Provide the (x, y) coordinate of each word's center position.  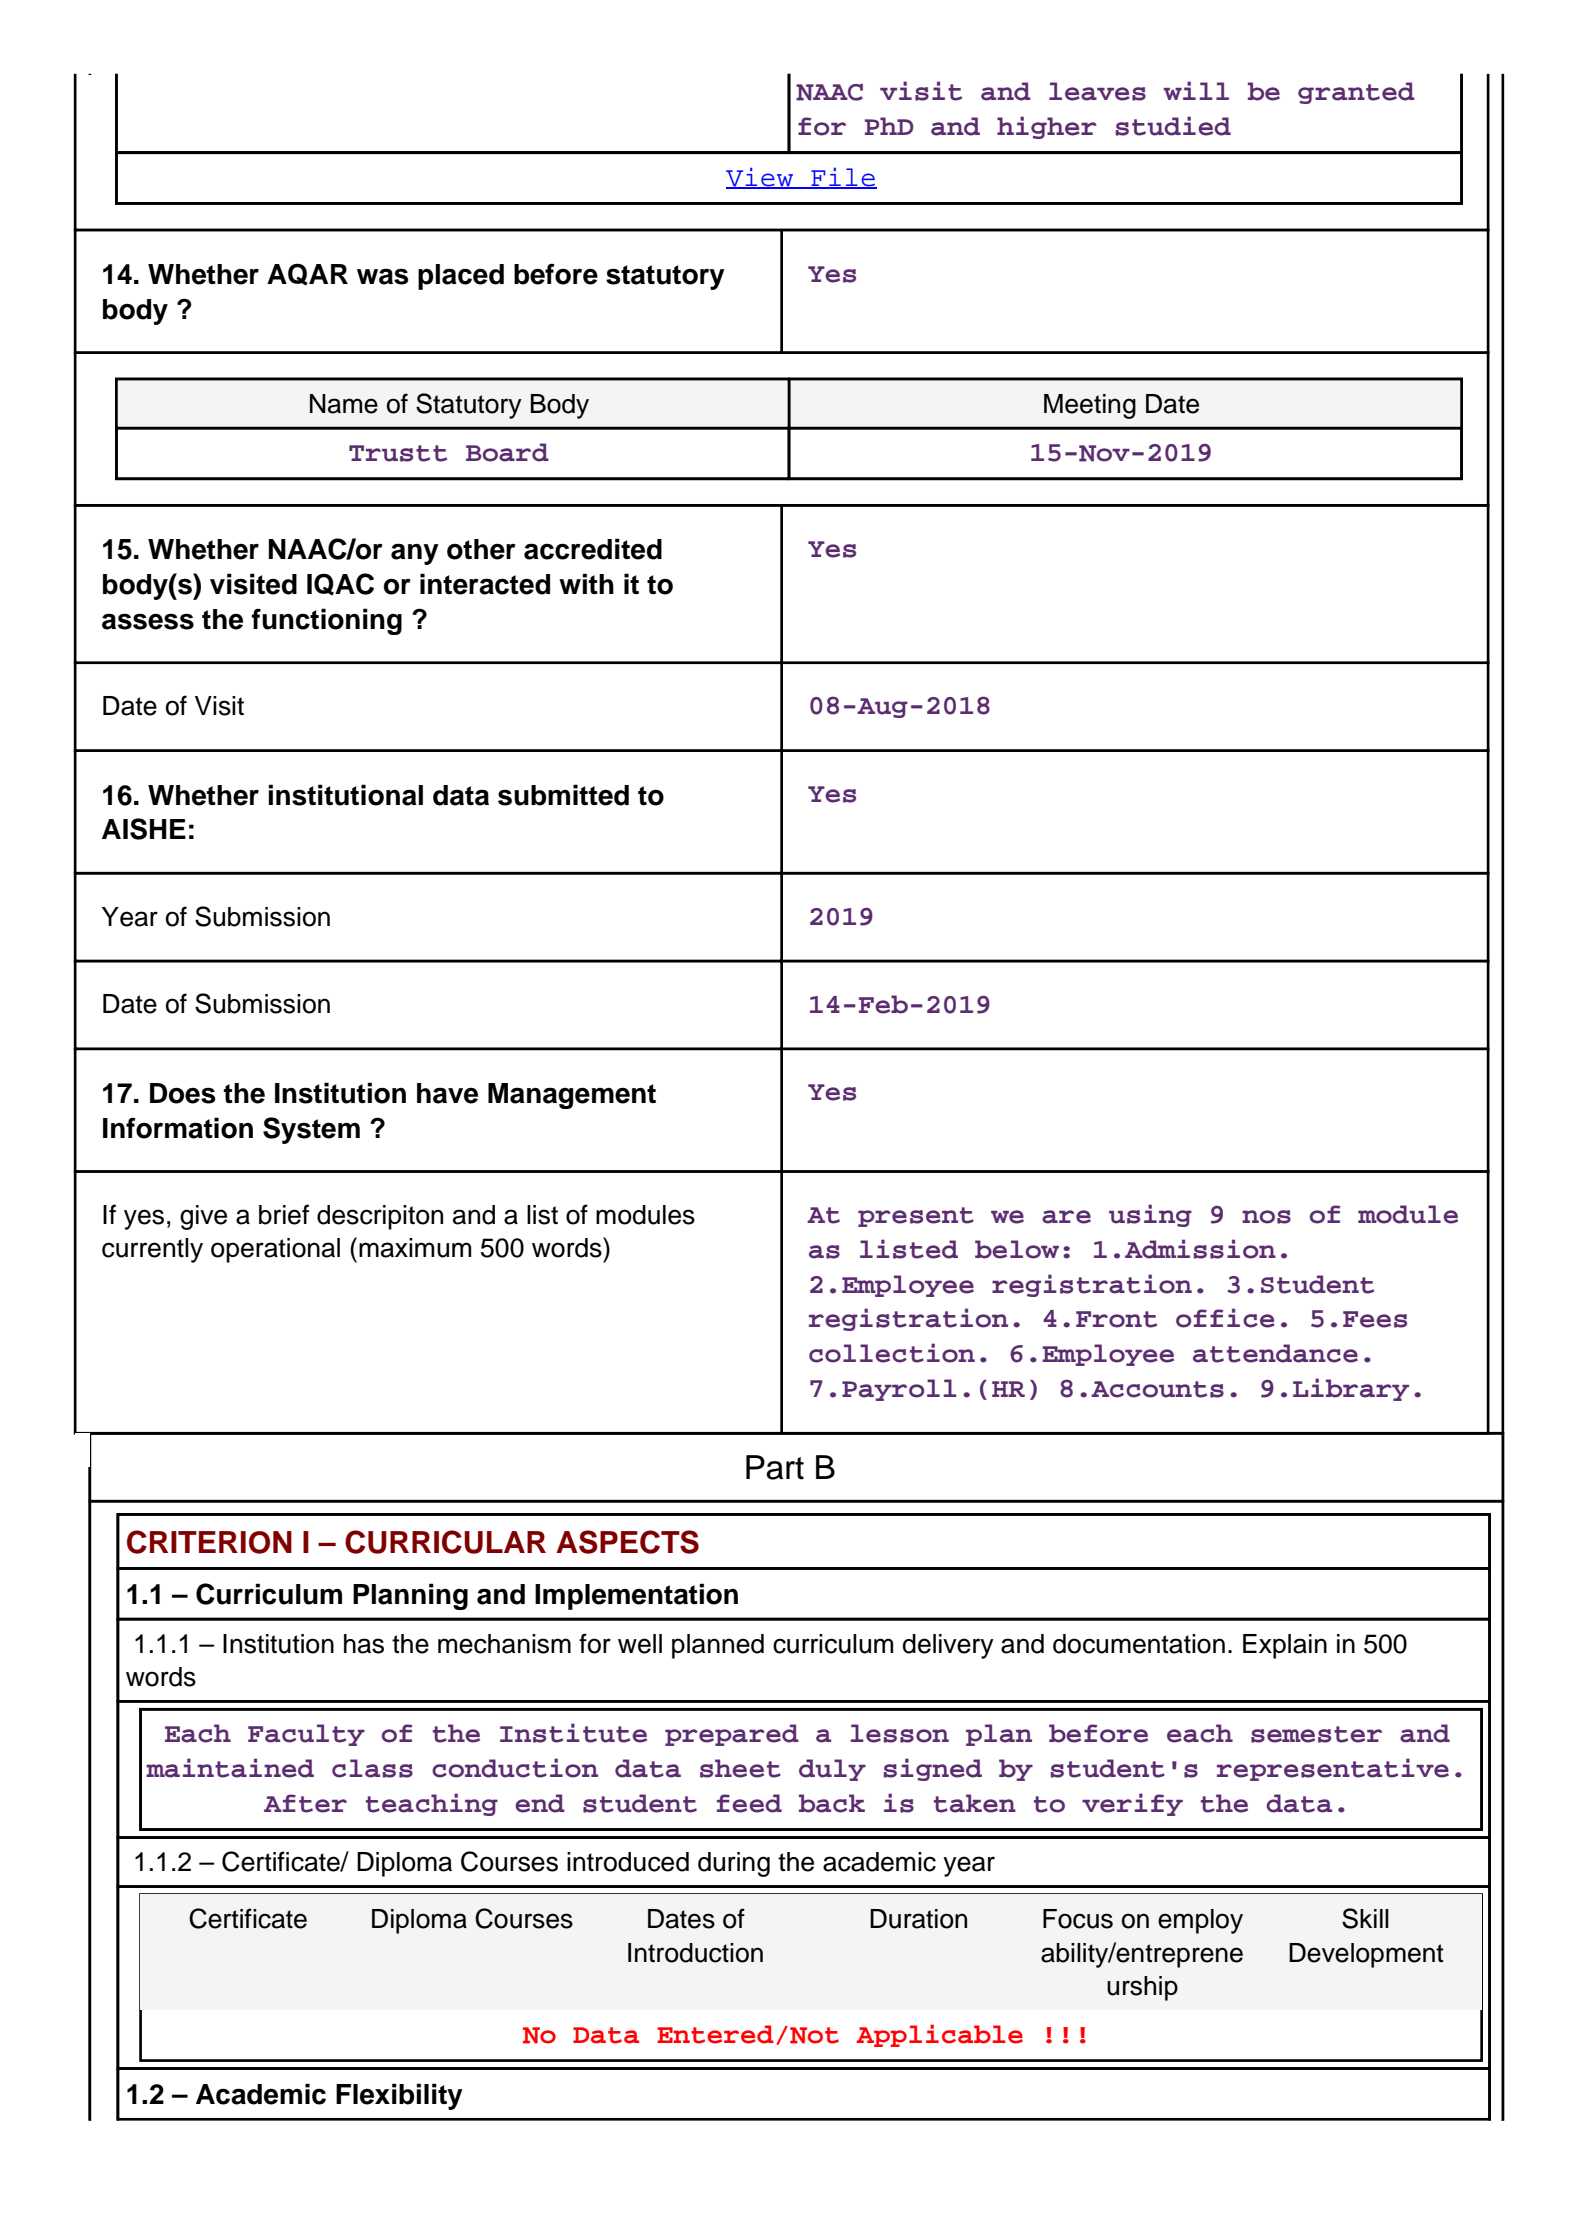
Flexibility (399, 2096)
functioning (327, 621)
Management (572, 1096)
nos (1266, 1217)
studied (1173, 126)
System (311, 1130)
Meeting (1090, 406)
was (382, 276)
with (586, 583)
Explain (1285, 1646)
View (760, 178)
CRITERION (209, 1542)
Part (775, 1467)
